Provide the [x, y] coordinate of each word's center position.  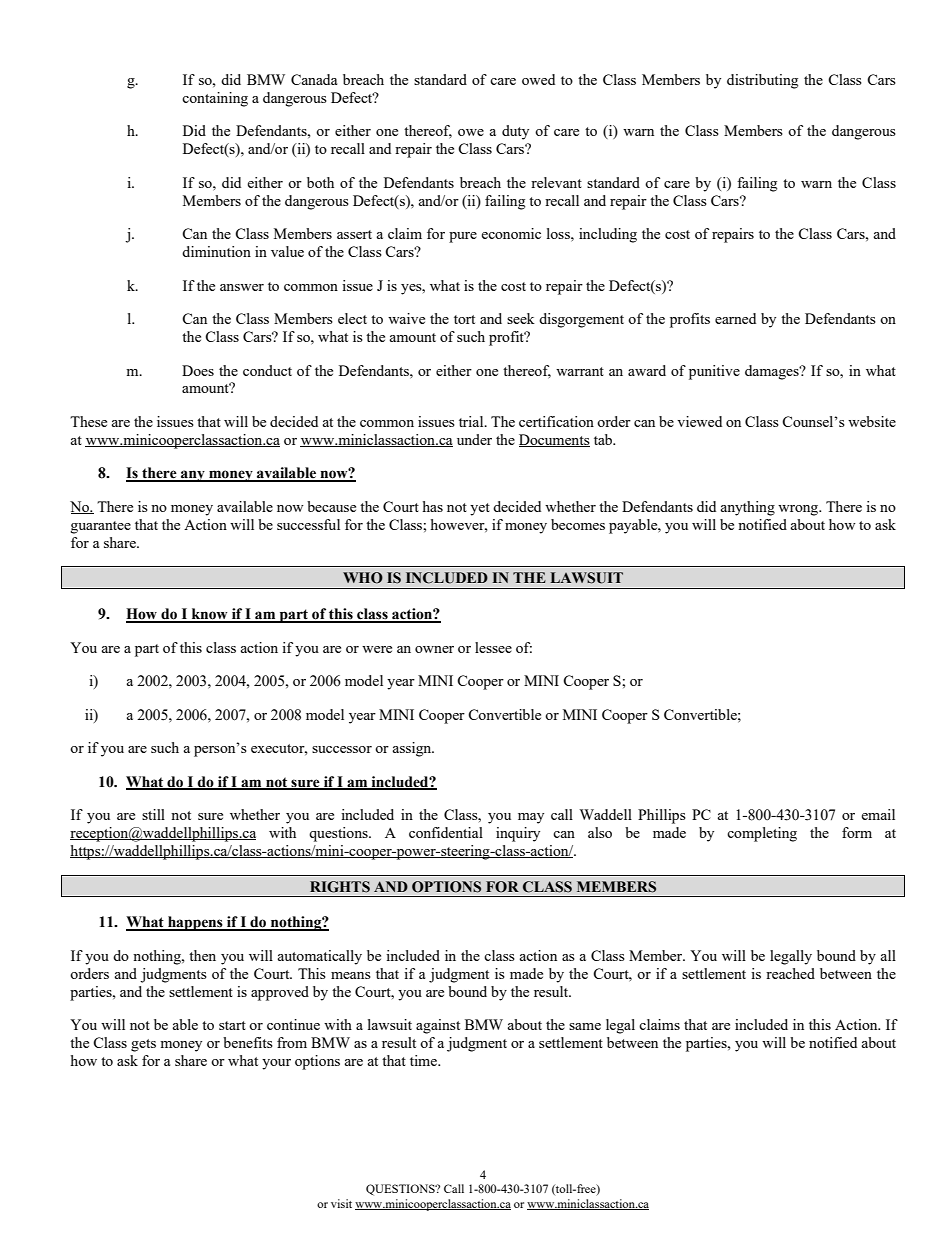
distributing [762, 81]
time [424, 1060]
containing [215, 99]
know [209, 615]
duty [515, 132]
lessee [493, 647]
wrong [799, 510]
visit [341, 1203]
